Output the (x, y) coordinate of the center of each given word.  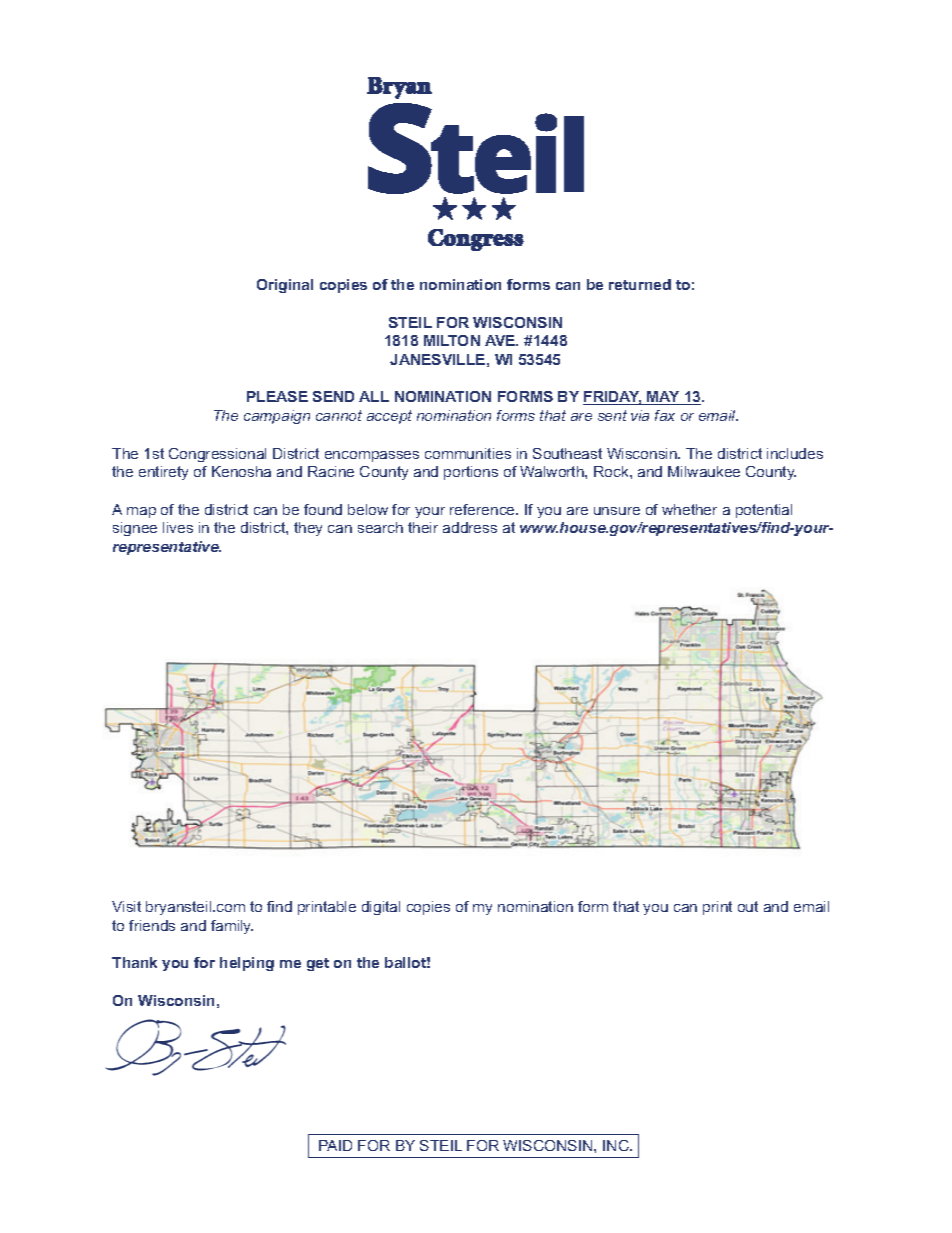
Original (285, 286)
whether (689, 509)
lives (178, 527)
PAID (335, 1145)
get (318, 964)
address (470, 527)
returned (640, 284)
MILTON (452, 340)
